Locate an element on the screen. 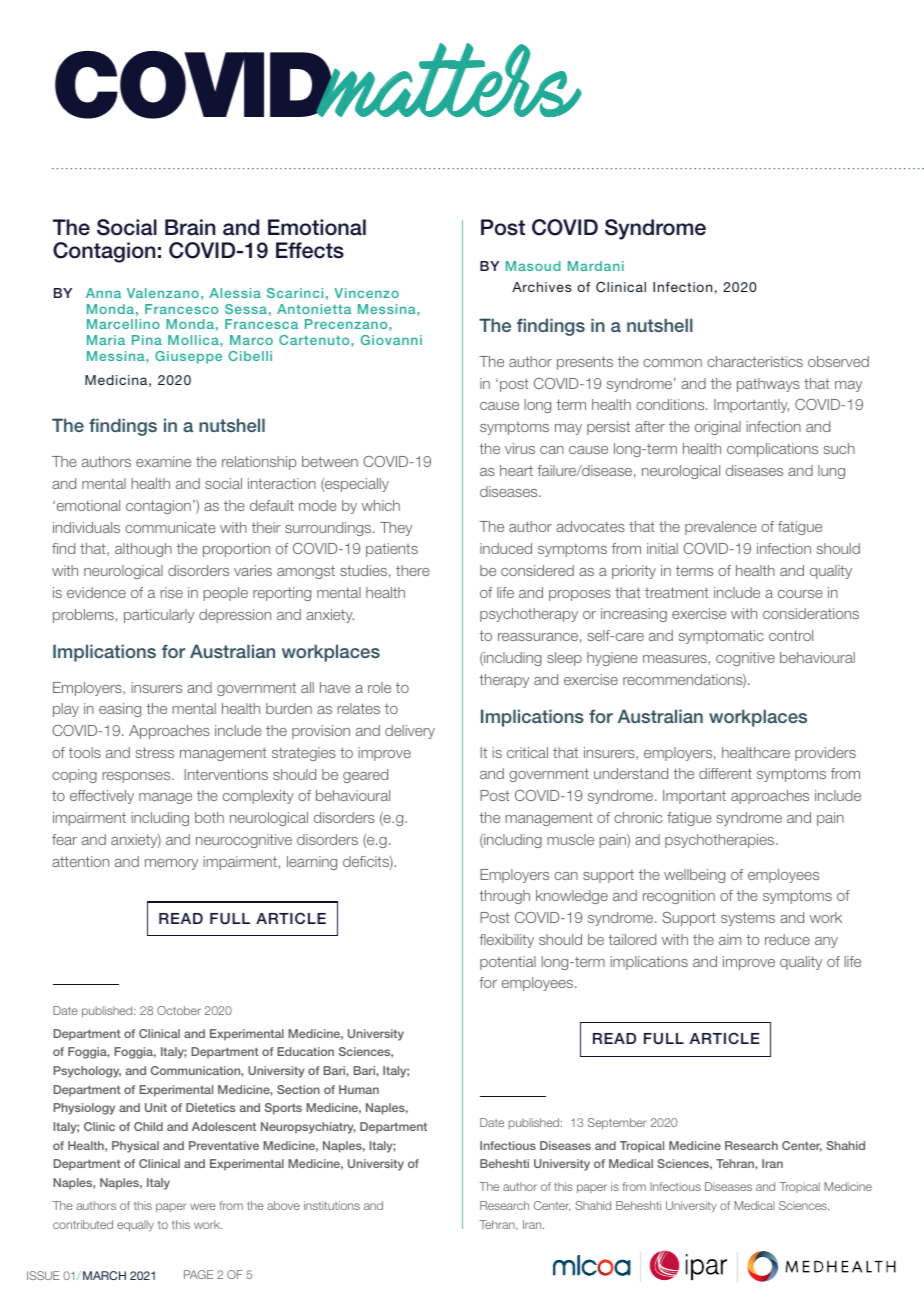 This screenshot has height=1308, width=924. course is located at coordinates (800, 594).
